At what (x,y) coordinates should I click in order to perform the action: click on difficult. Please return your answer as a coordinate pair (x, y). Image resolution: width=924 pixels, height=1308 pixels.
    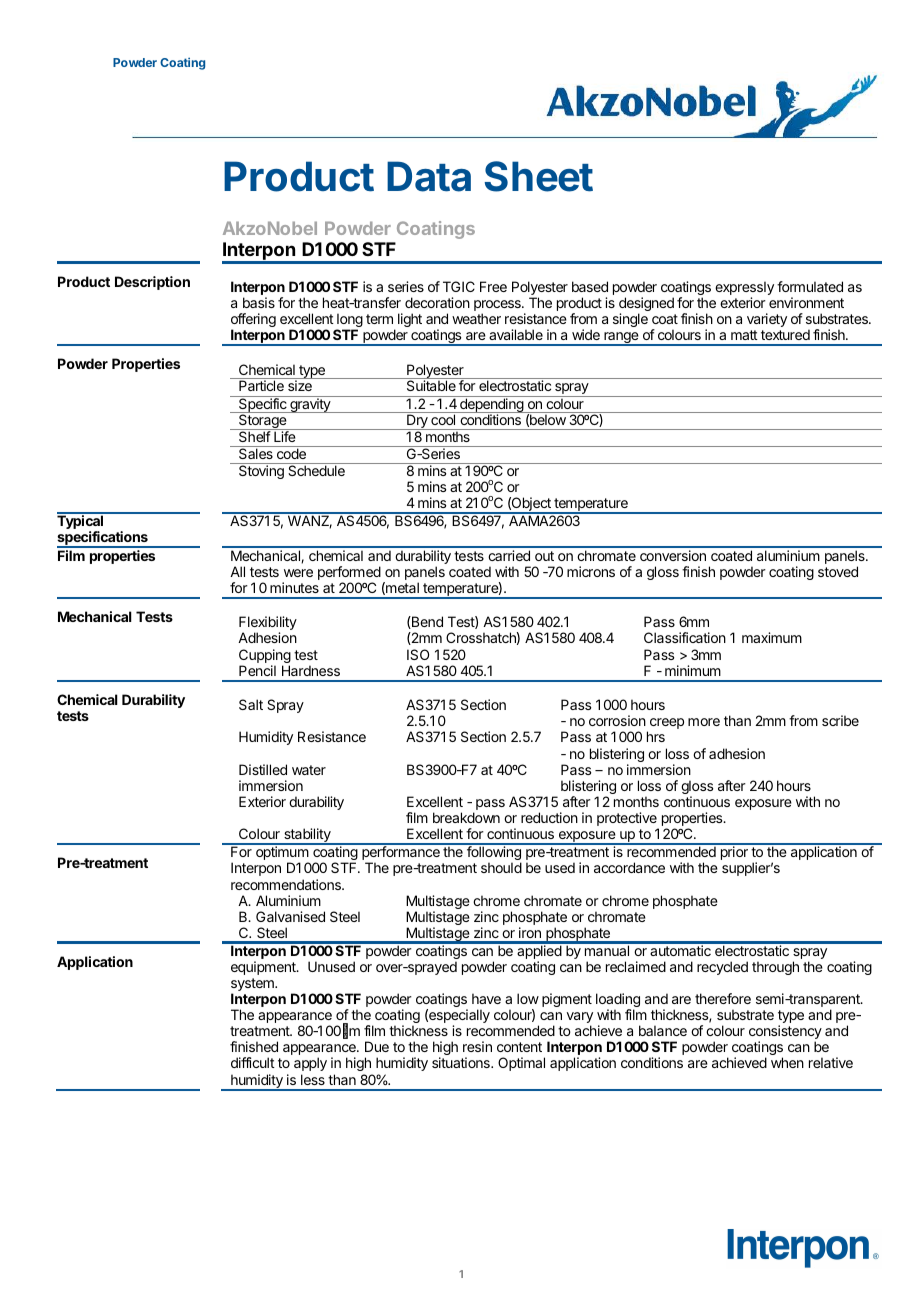
    Looking at the image, I should click on (253, 1062).
